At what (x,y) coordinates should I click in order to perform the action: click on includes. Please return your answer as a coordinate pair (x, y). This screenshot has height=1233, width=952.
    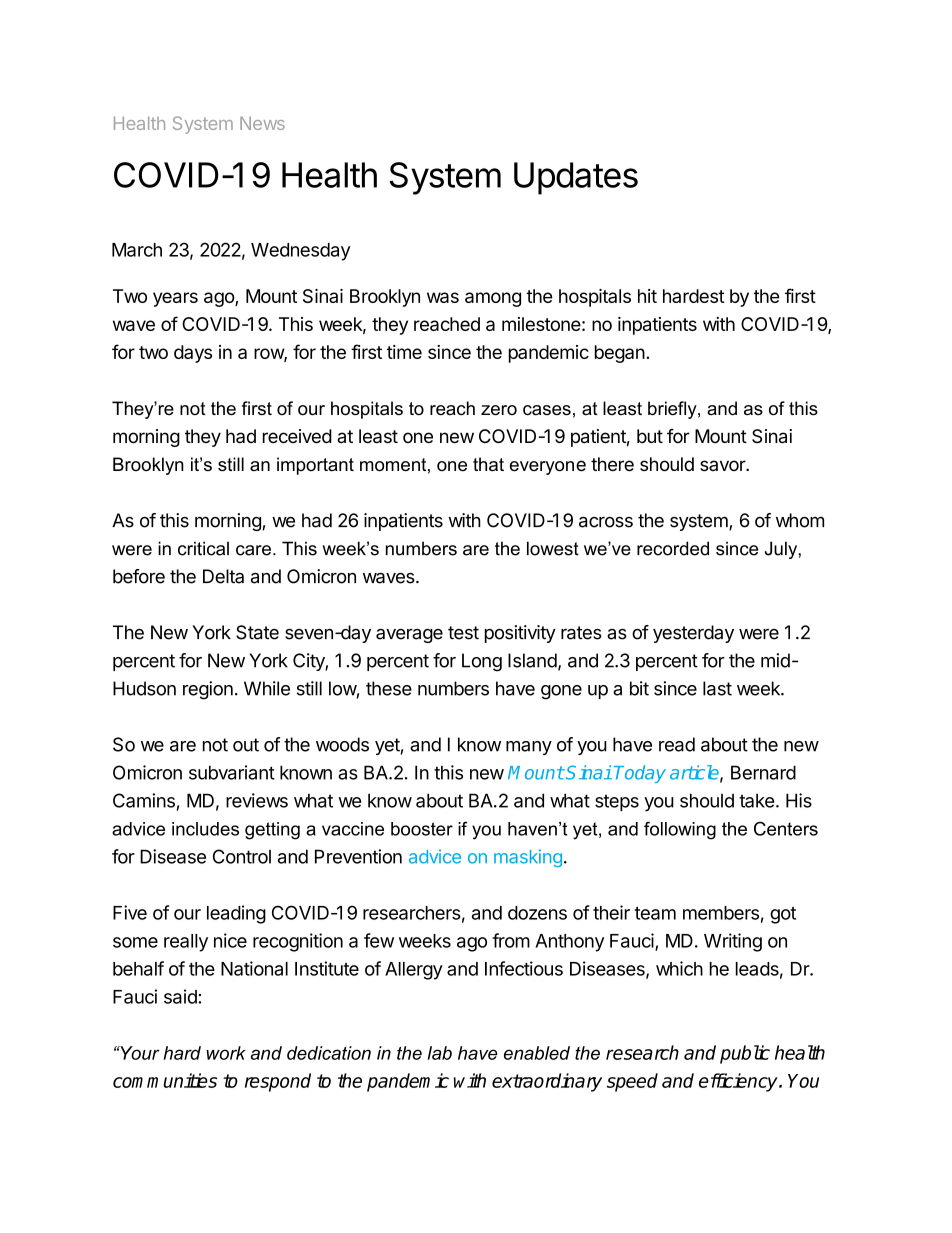
    Looking at the image, I should click on (205, 829).
